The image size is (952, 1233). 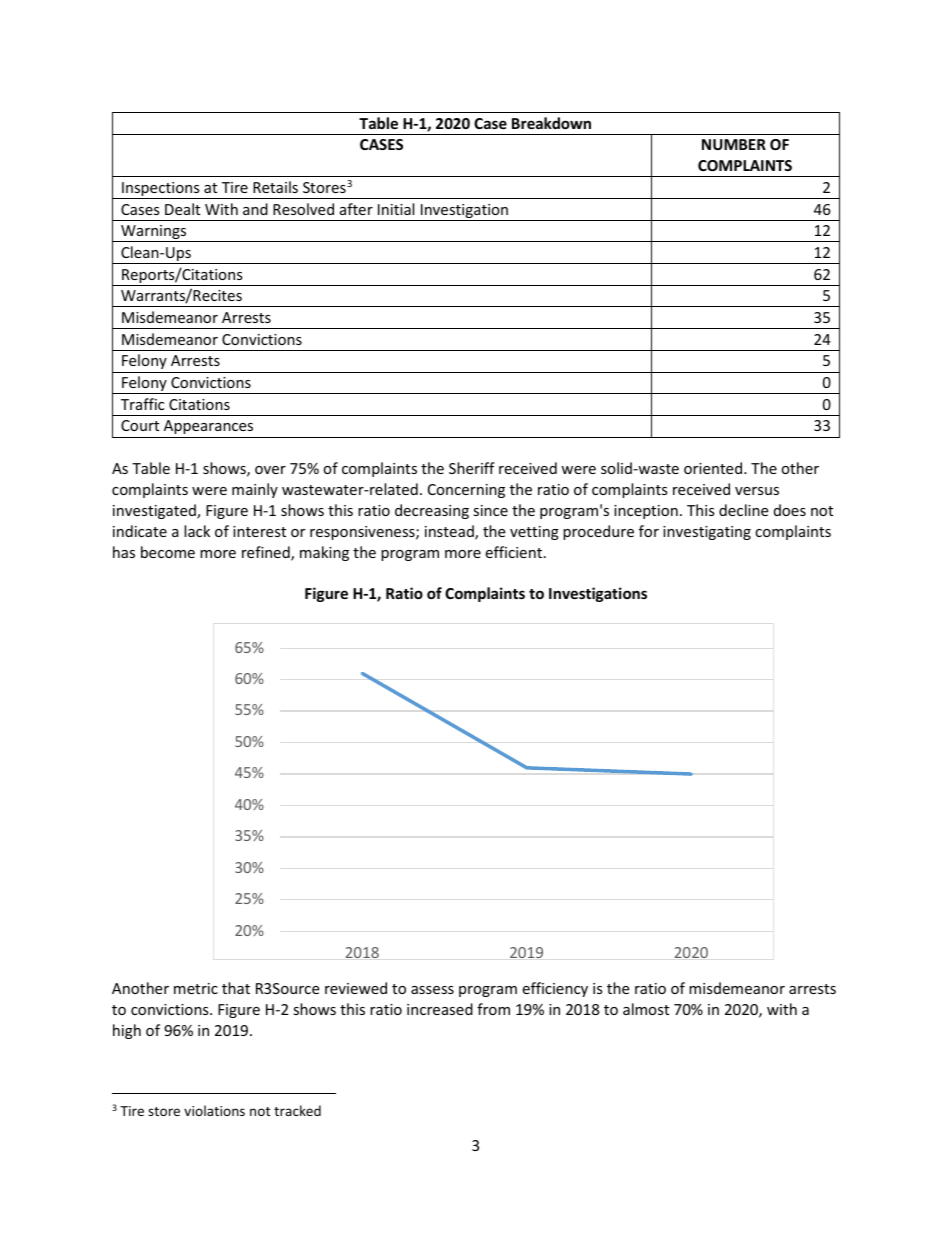 What do you see at coordinates (440, 1009) in the image?
I see `increased` at bounding box center [440, 1009].
